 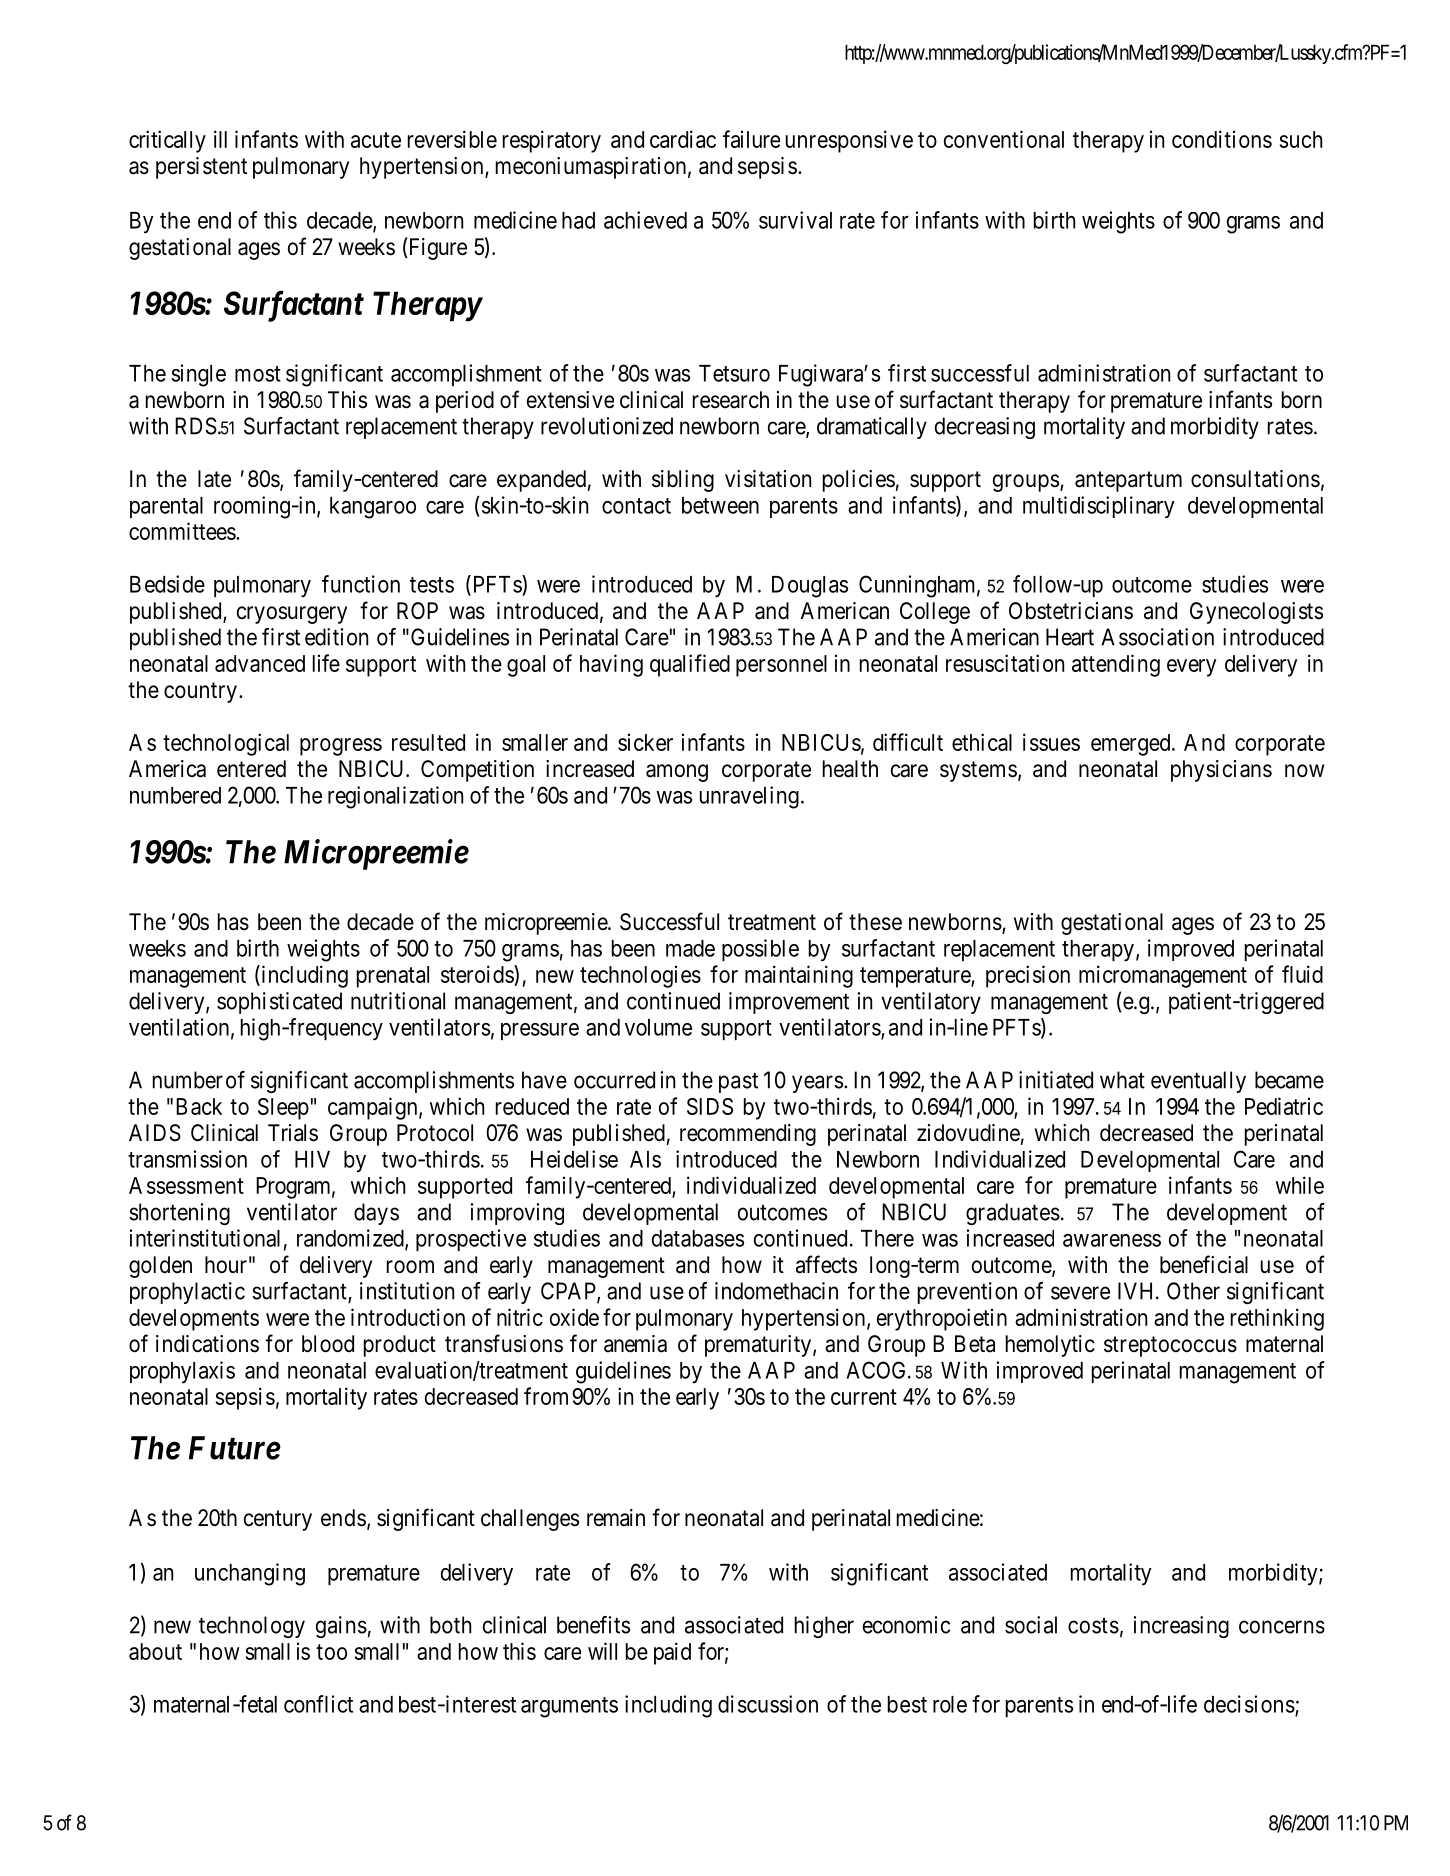 I want to click on paid, so click(x=672, y=1653).
